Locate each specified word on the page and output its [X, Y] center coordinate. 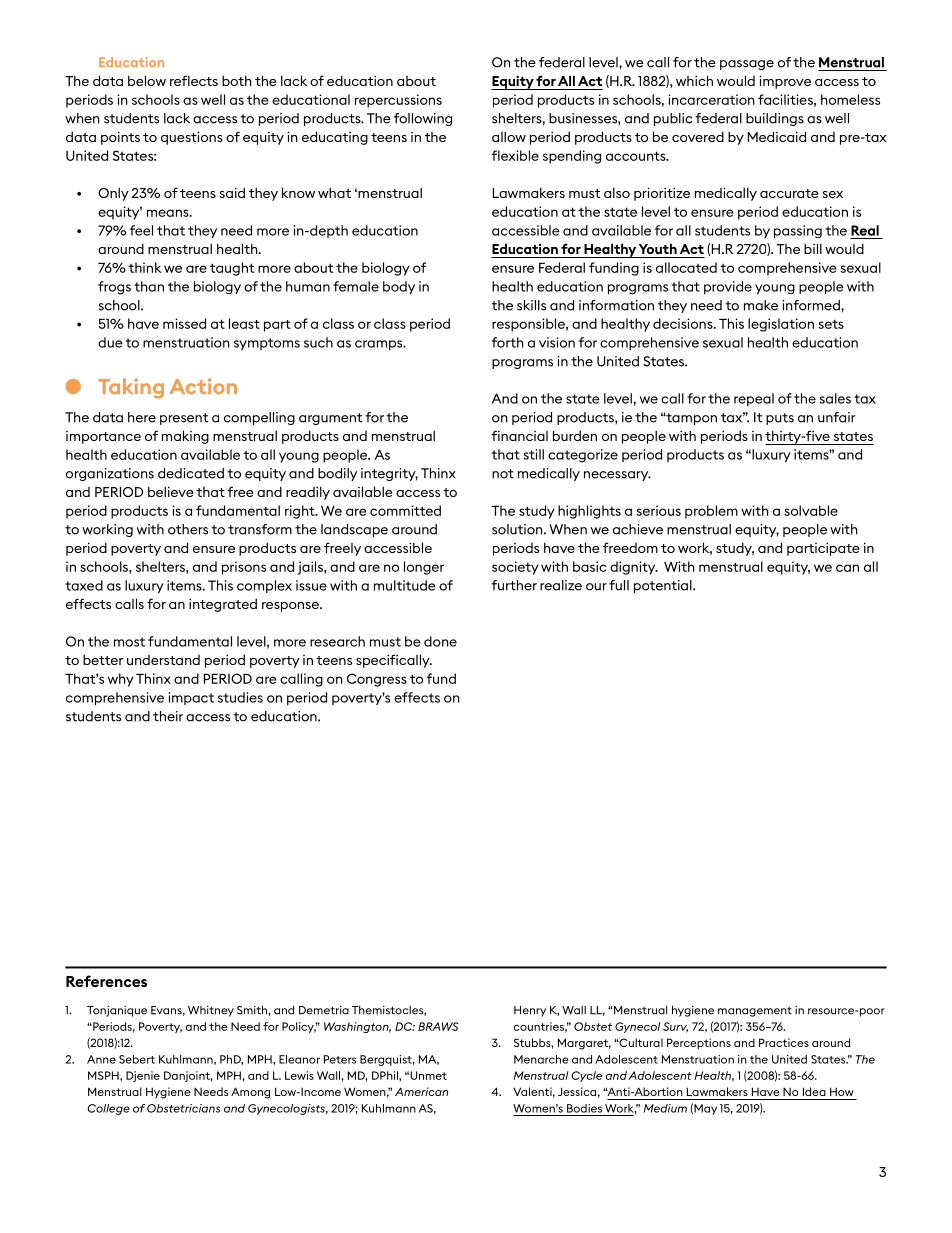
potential [664, 586]
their [168, 716]
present [184, 419]
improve [785, 82]
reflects [194, 80]
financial [519, 435]
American [421, 1091]
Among [250, 1093]
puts [780, 419]
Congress [377, 680]
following [423, 119]
